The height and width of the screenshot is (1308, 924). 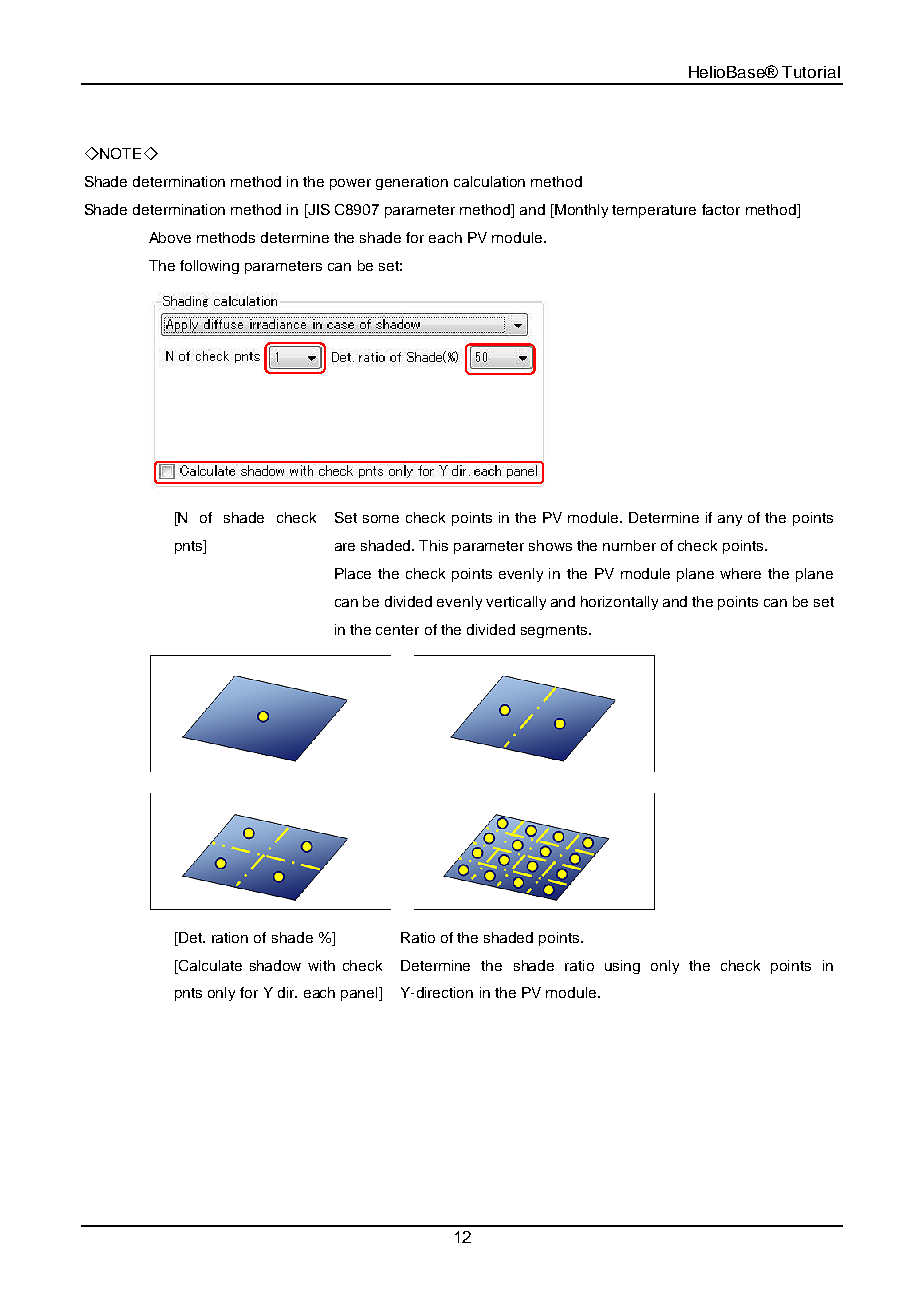 I want to click on some, so click(x=381, y=519).
